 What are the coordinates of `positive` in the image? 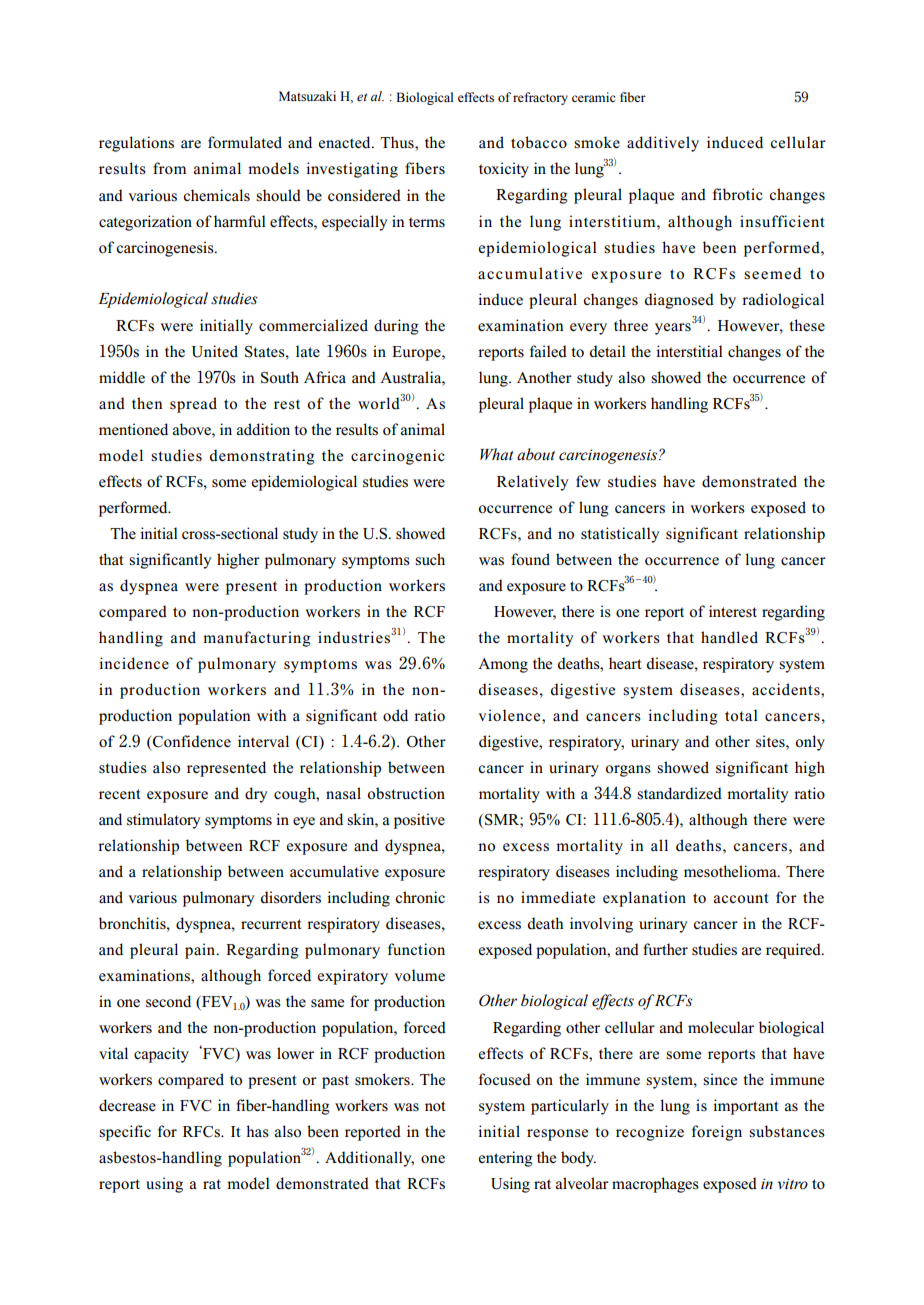 It's located at (419, 821).
